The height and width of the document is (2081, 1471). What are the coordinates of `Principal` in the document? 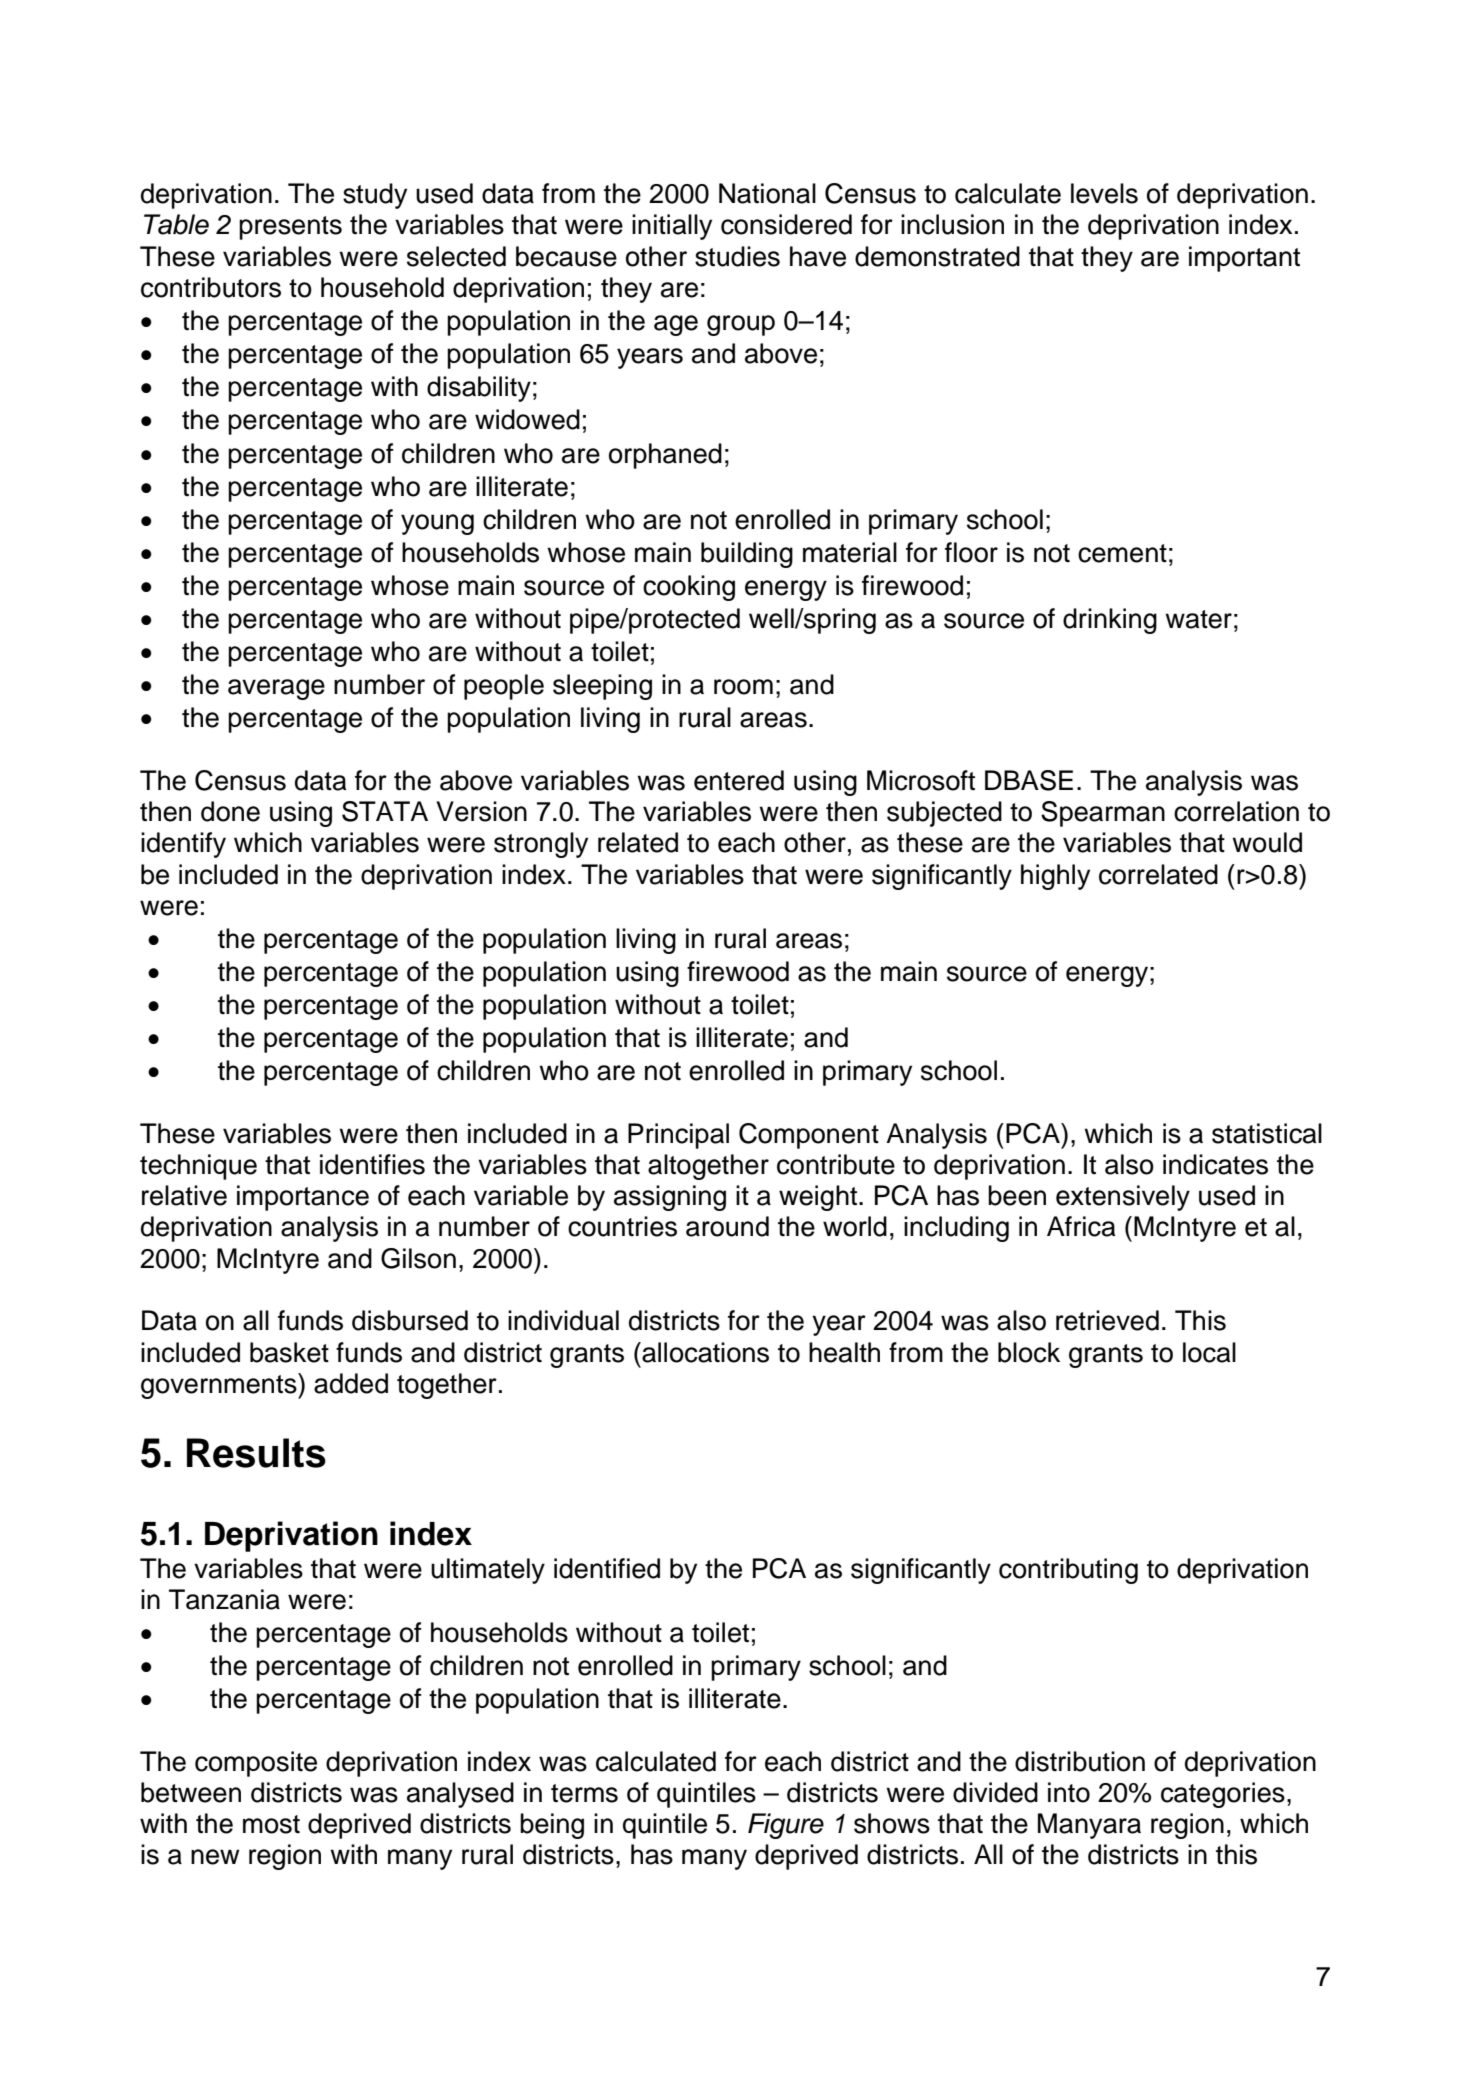 It's located at (678, 1136).
